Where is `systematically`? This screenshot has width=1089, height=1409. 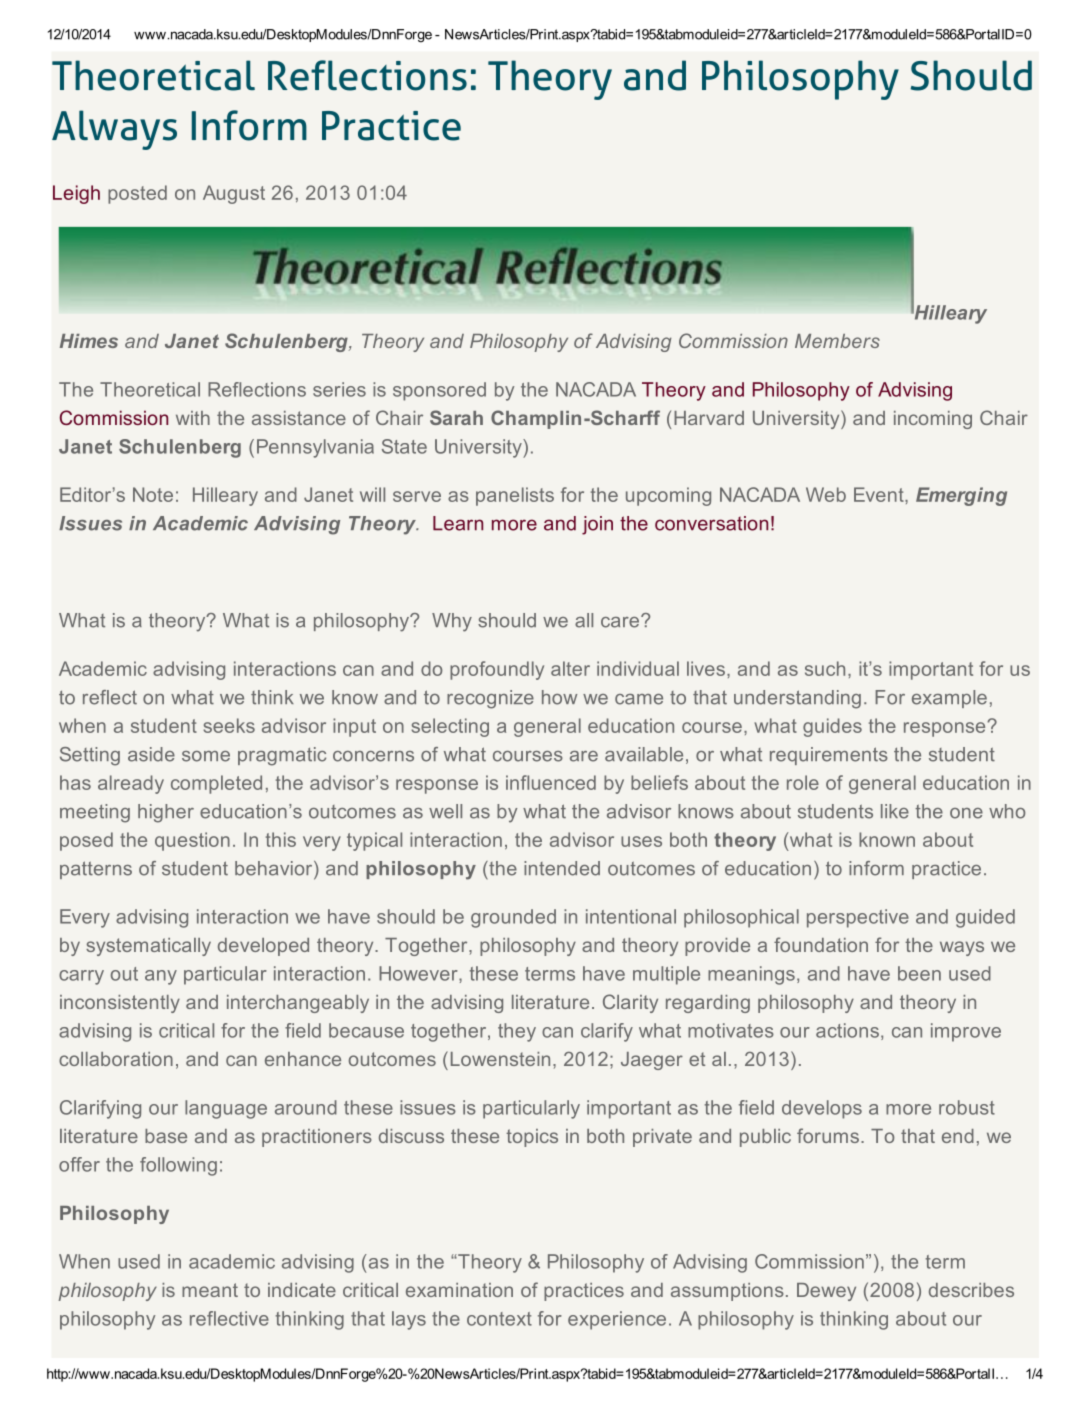
systematically is located at coordinates (148, 947).
